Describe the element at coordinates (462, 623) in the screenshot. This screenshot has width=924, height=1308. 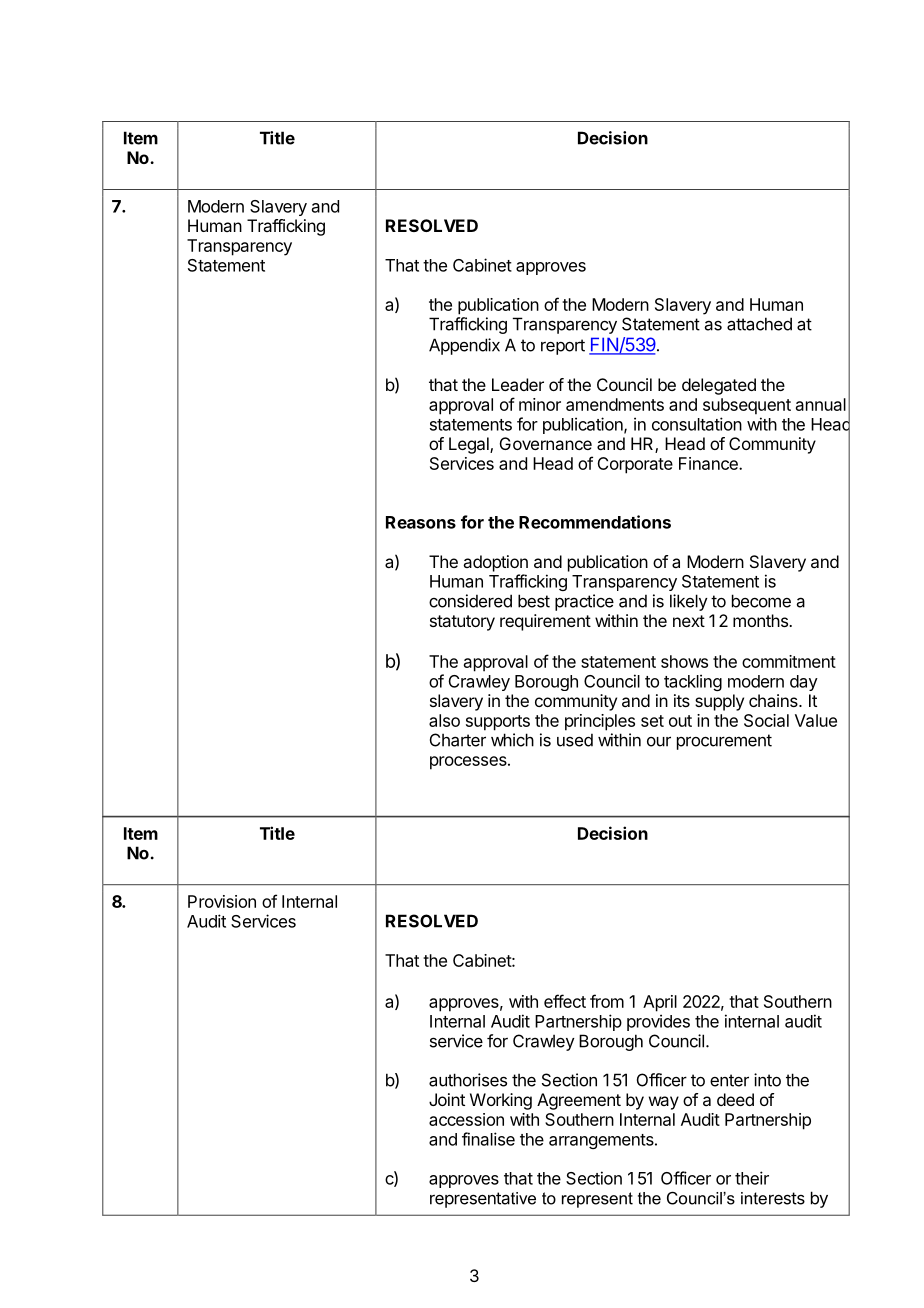
I see `statutory` at that location.
